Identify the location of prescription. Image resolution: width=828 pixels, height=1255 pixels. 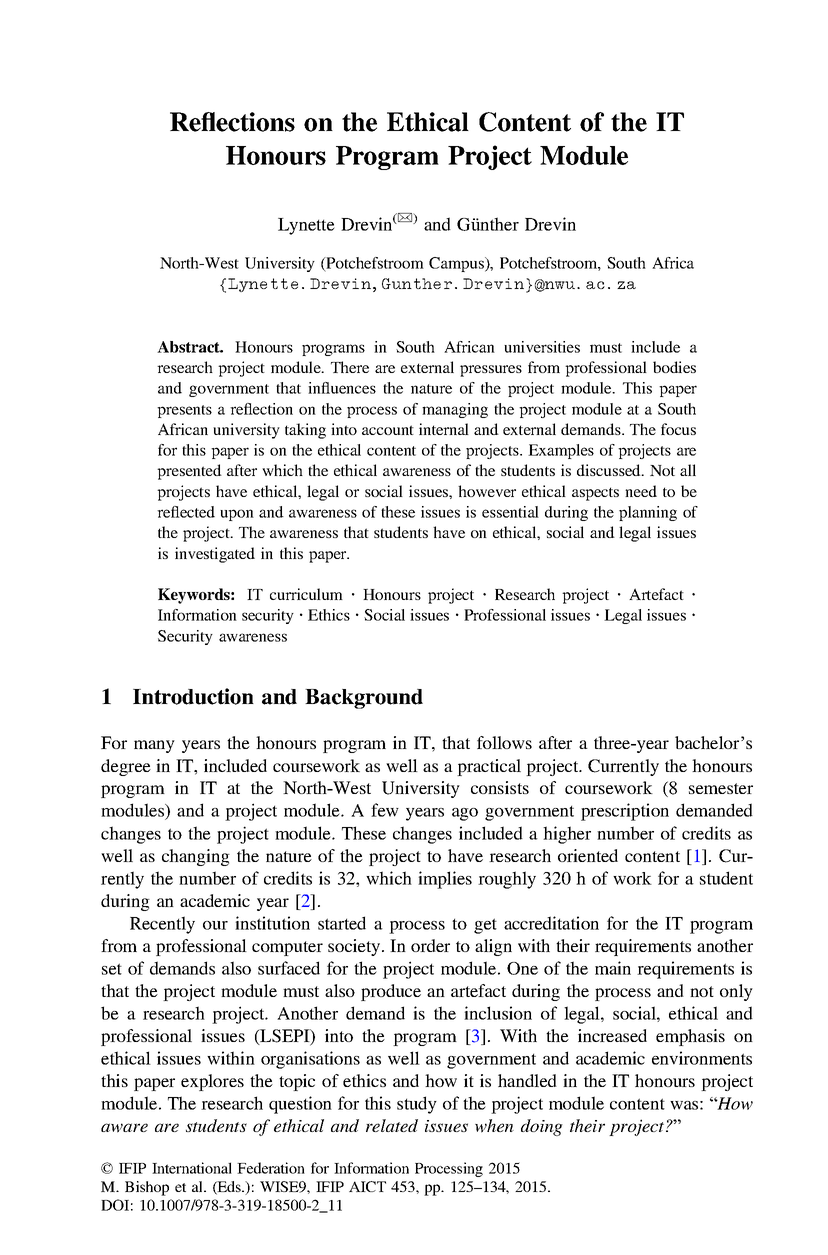
(625, 812).
